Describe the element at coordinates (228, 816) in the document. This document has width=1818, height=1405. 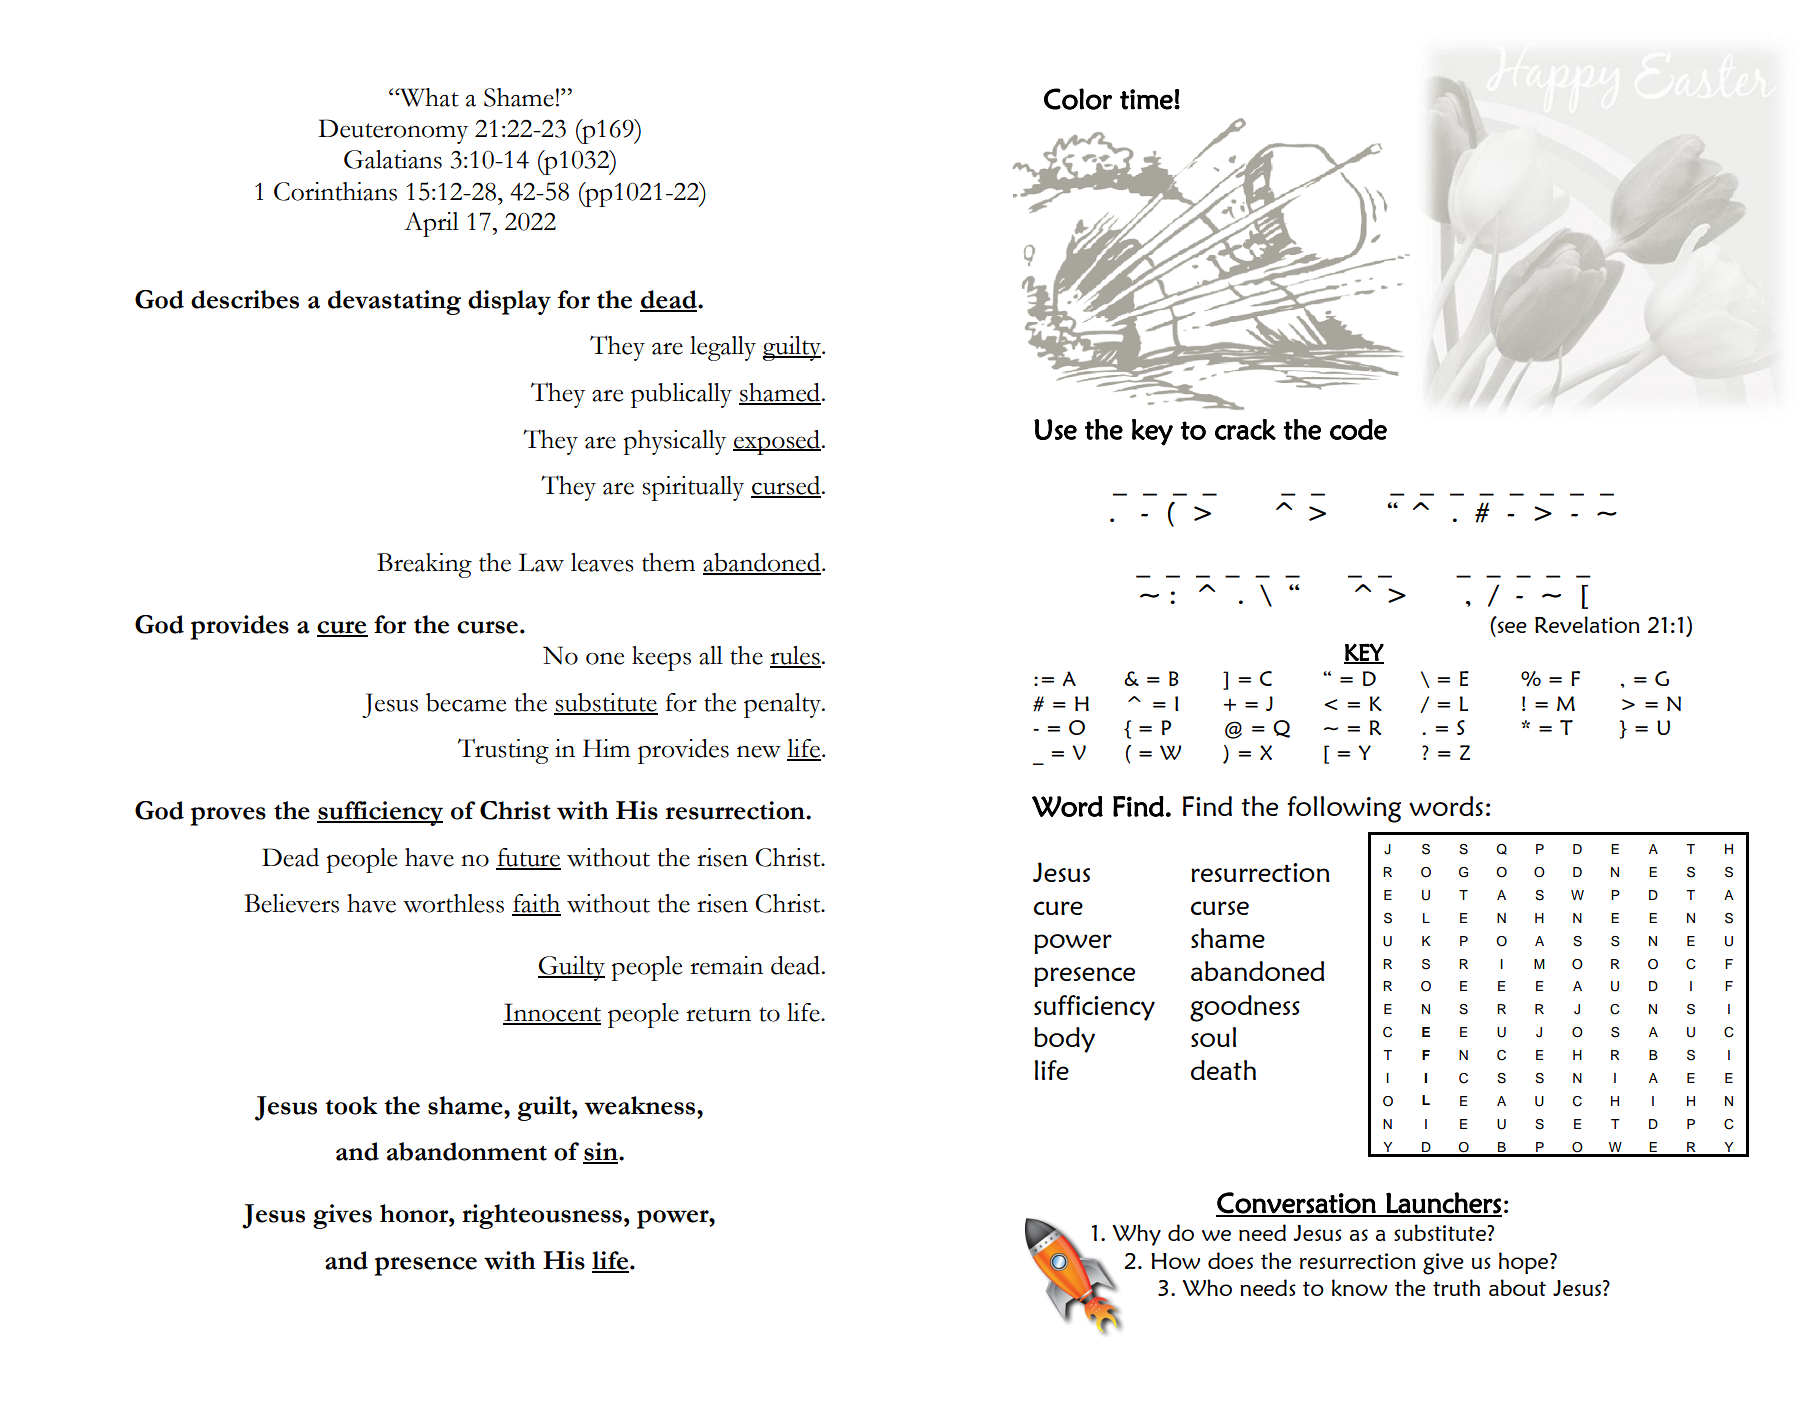
I see `proves` at that location.
